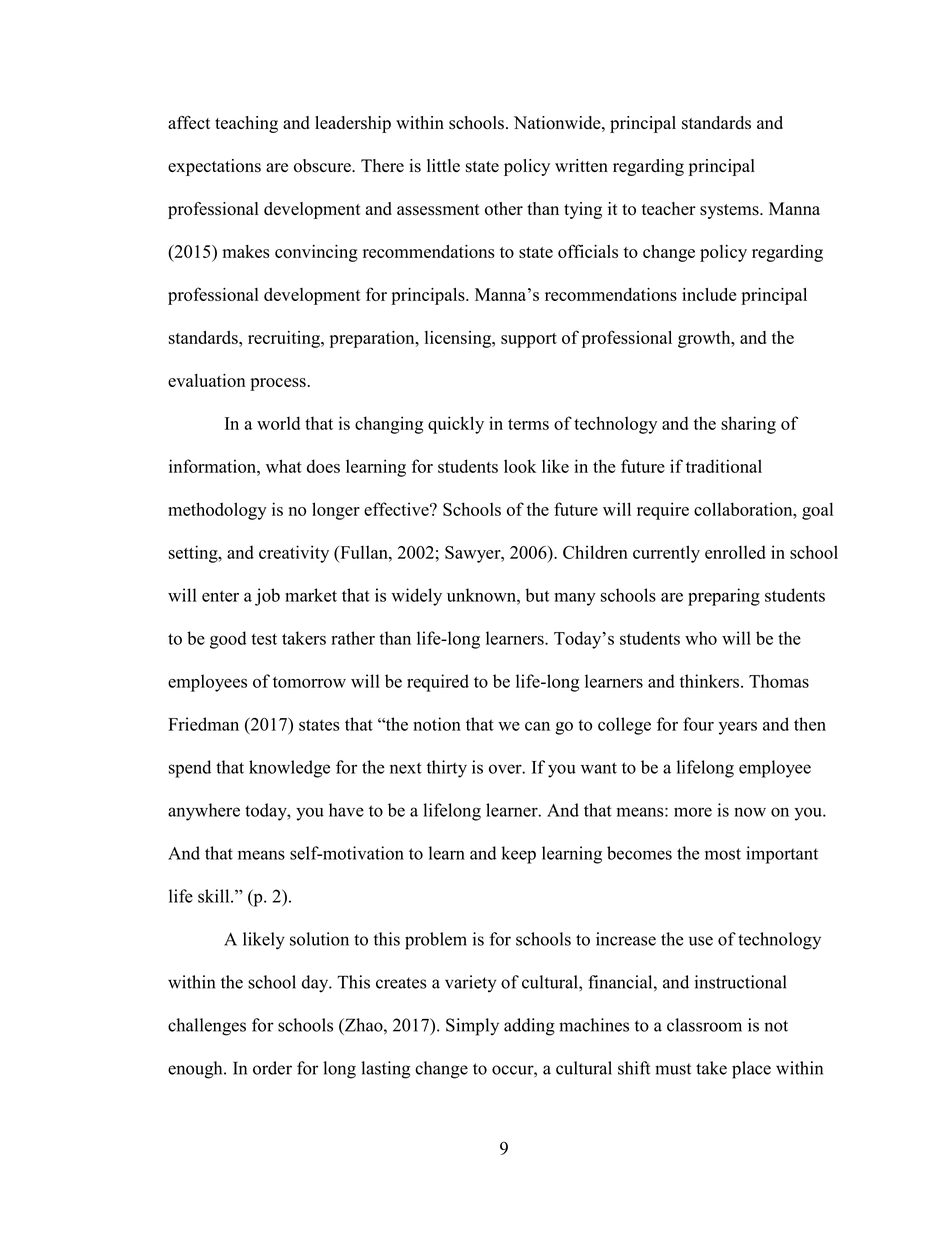  What do you see at coordinates (519, 855) in the image?
I see `keep` at bounding box center [519, 855].
